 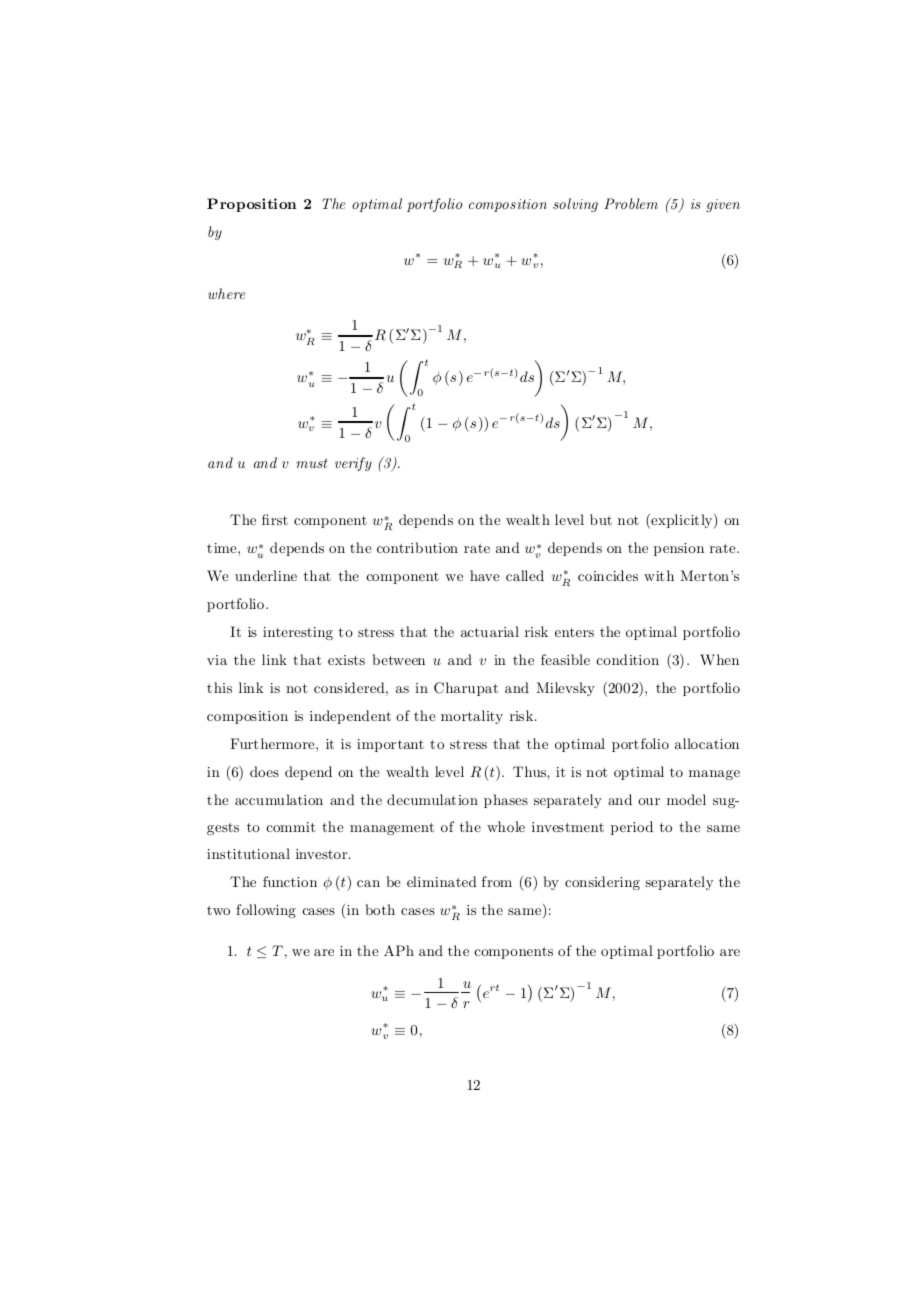 What do you see at coordinates (631, 203) in the screenshot?
I see `Problem` at bounding box center [631, 203].
